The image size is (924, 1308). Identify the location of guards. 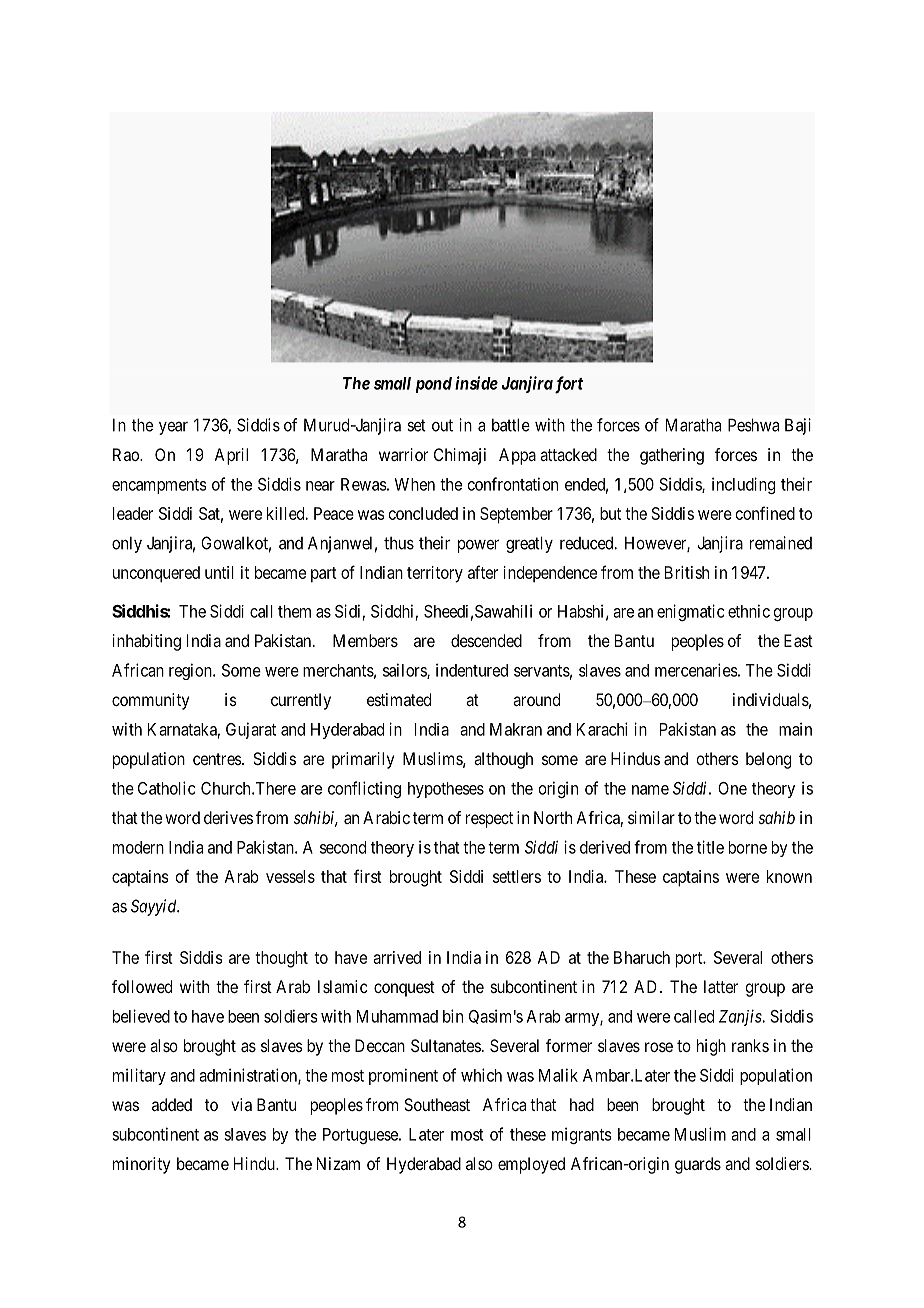
(698, 1165).
